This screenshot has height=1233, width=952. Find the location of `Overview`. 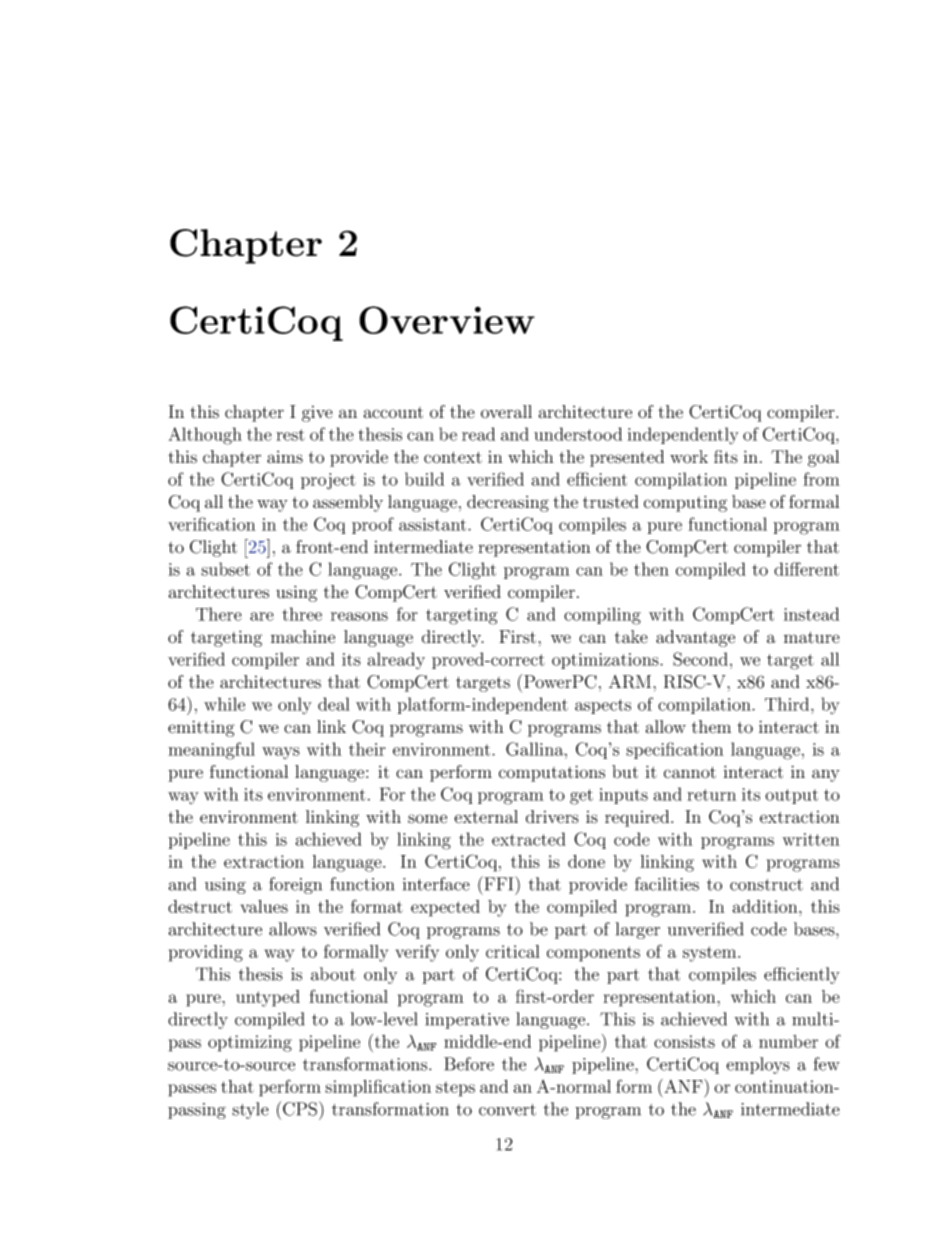

Overview is located at coordinates (447, 320).
